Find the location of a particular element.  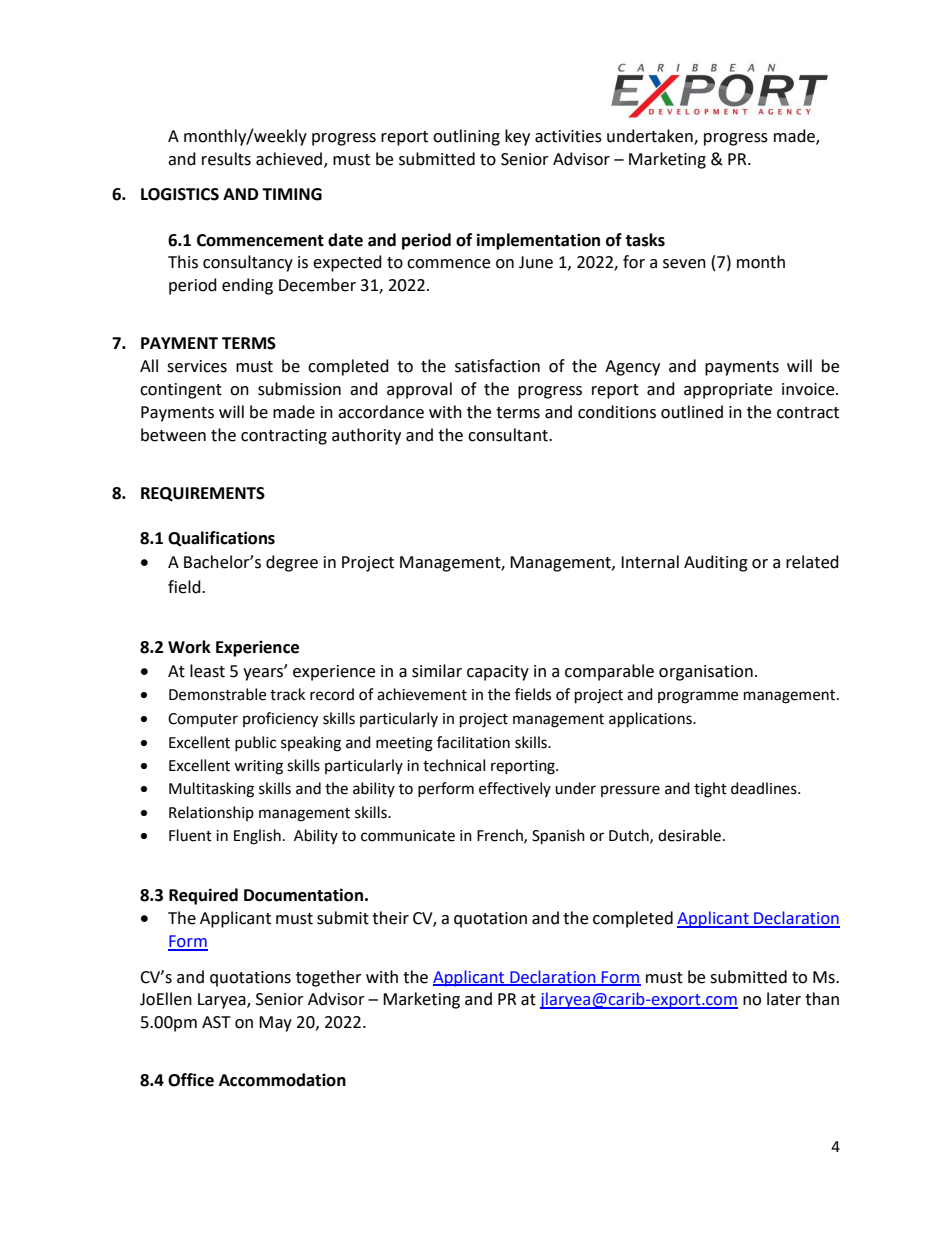

Work is located at coordinates (189, 647).
